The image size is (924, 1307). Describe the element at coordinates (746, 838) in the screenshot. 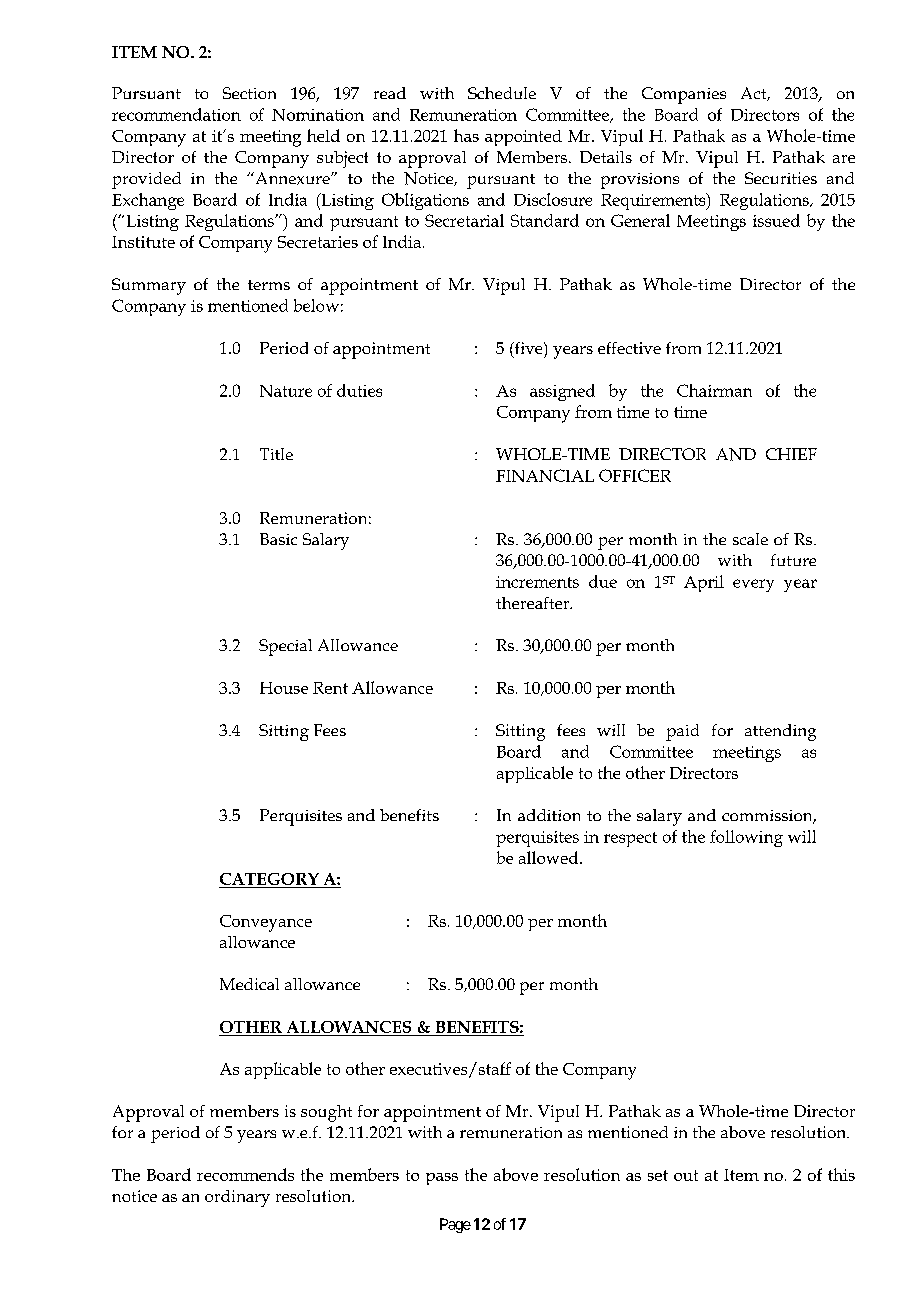

I see `following` at that location.
